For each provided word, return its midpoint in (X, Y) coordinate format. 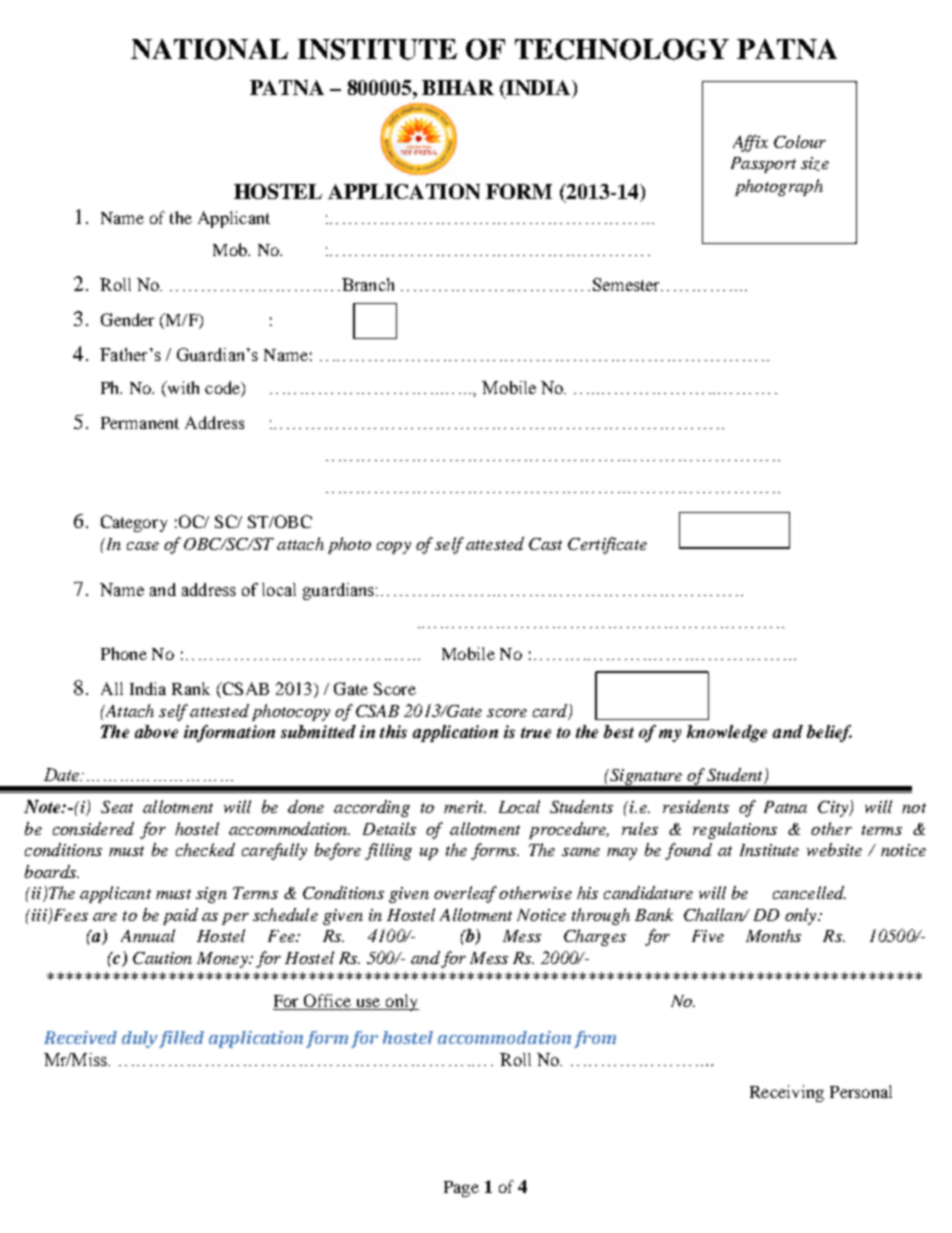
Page (461, 1189)
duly (141, 1039)
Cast (545, 544)
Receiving (787, 1093)
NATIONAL (209, 49)
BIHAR (458, 87)
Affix (750, 143)
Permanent (140, 423)
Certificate (607, 545)
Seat (117, 807)
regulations (735, 830)
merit (465, 807)
